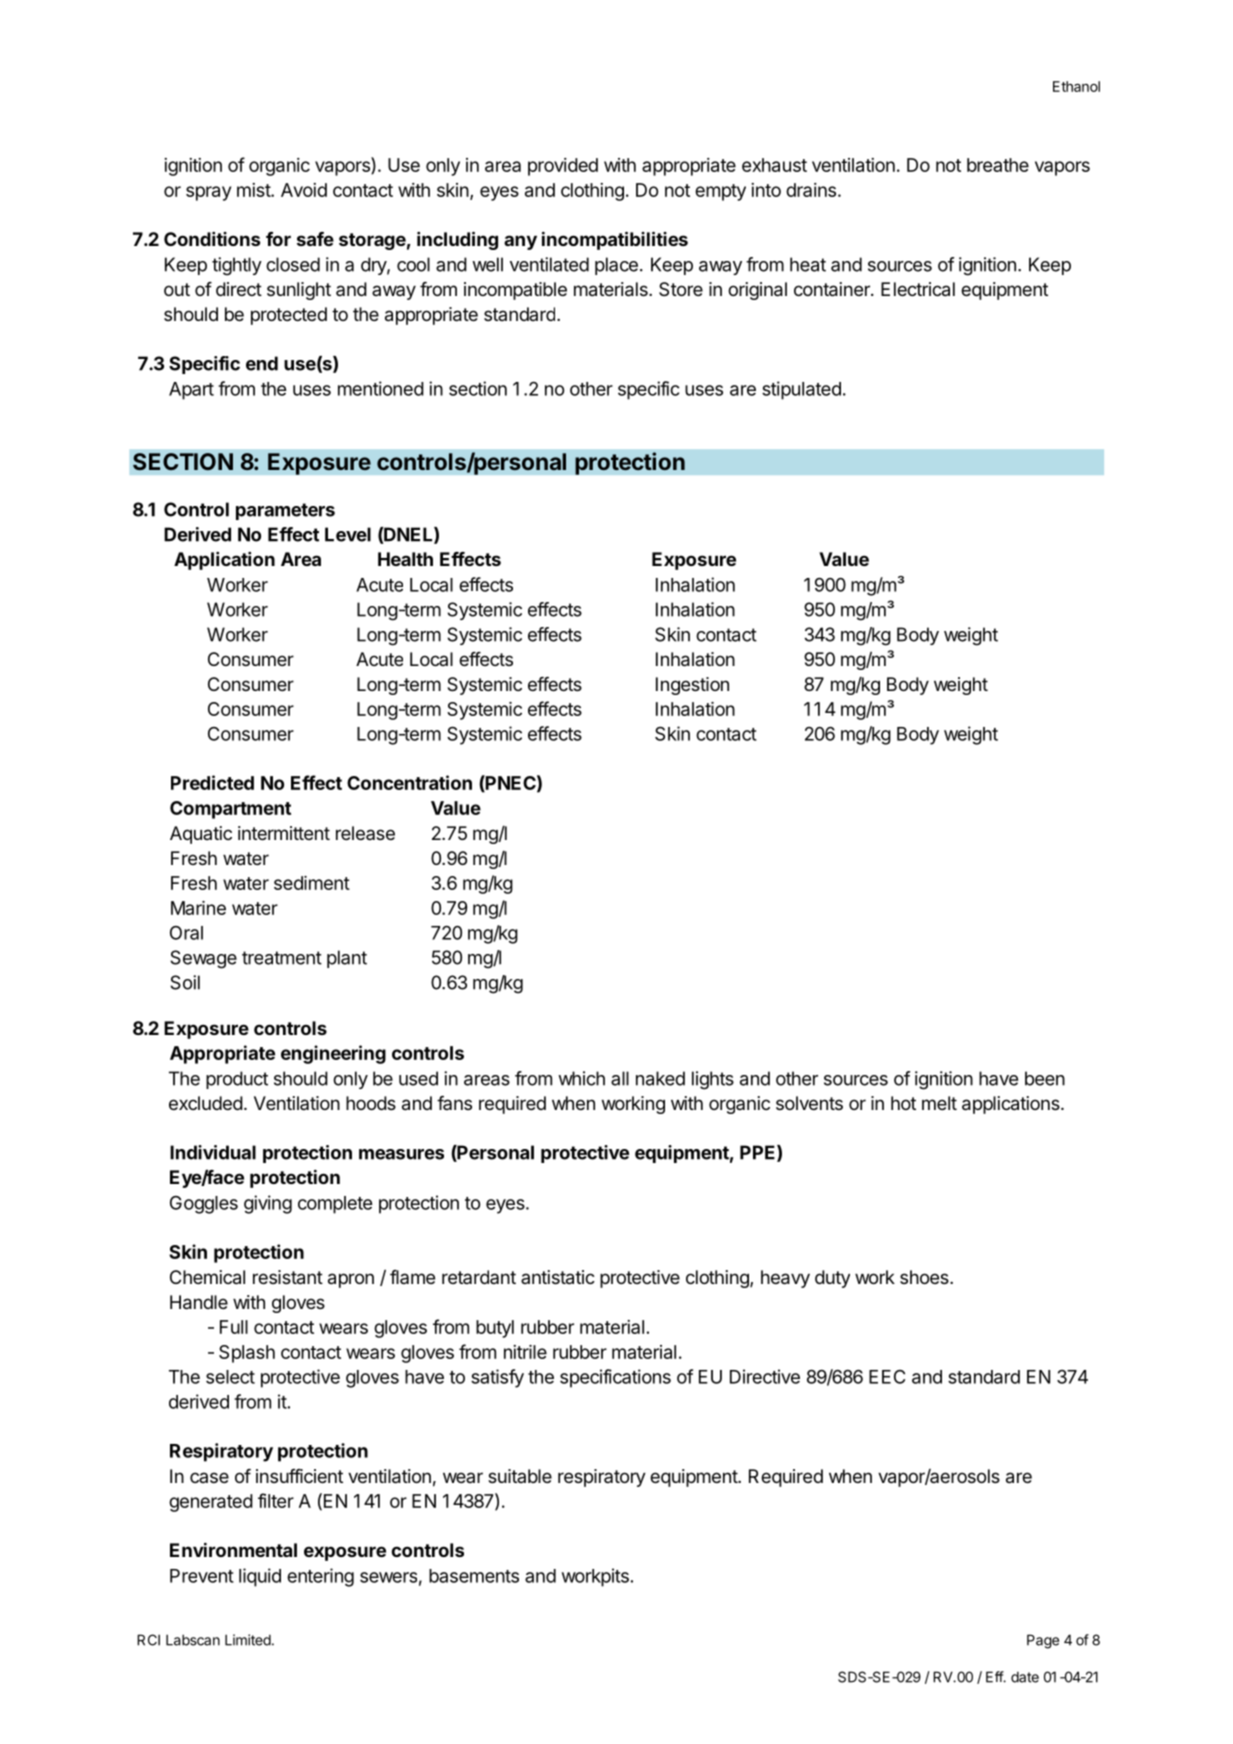  What do you see at coordinates (474, 1576) in the page?
I see `basements` at bounding box center [474, 1576].
